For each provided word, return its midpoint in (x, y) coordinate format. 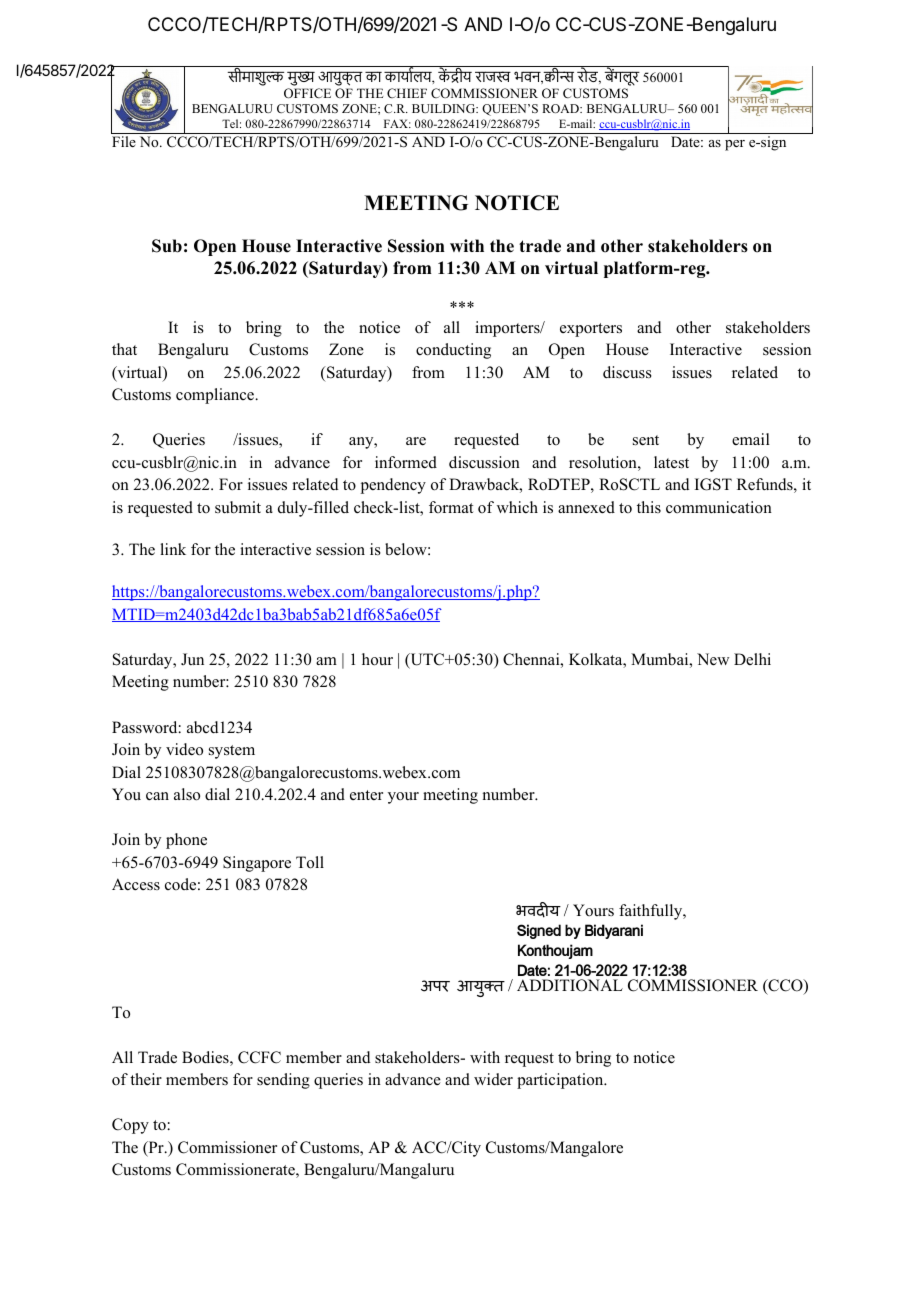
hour (377, 659)
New (713, 659)
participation (561, 1081)
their (146, 1079)
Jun (192, 659)
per (735, 145)
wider (493, 1079)
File (124, 141)
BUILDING (445, 108)
